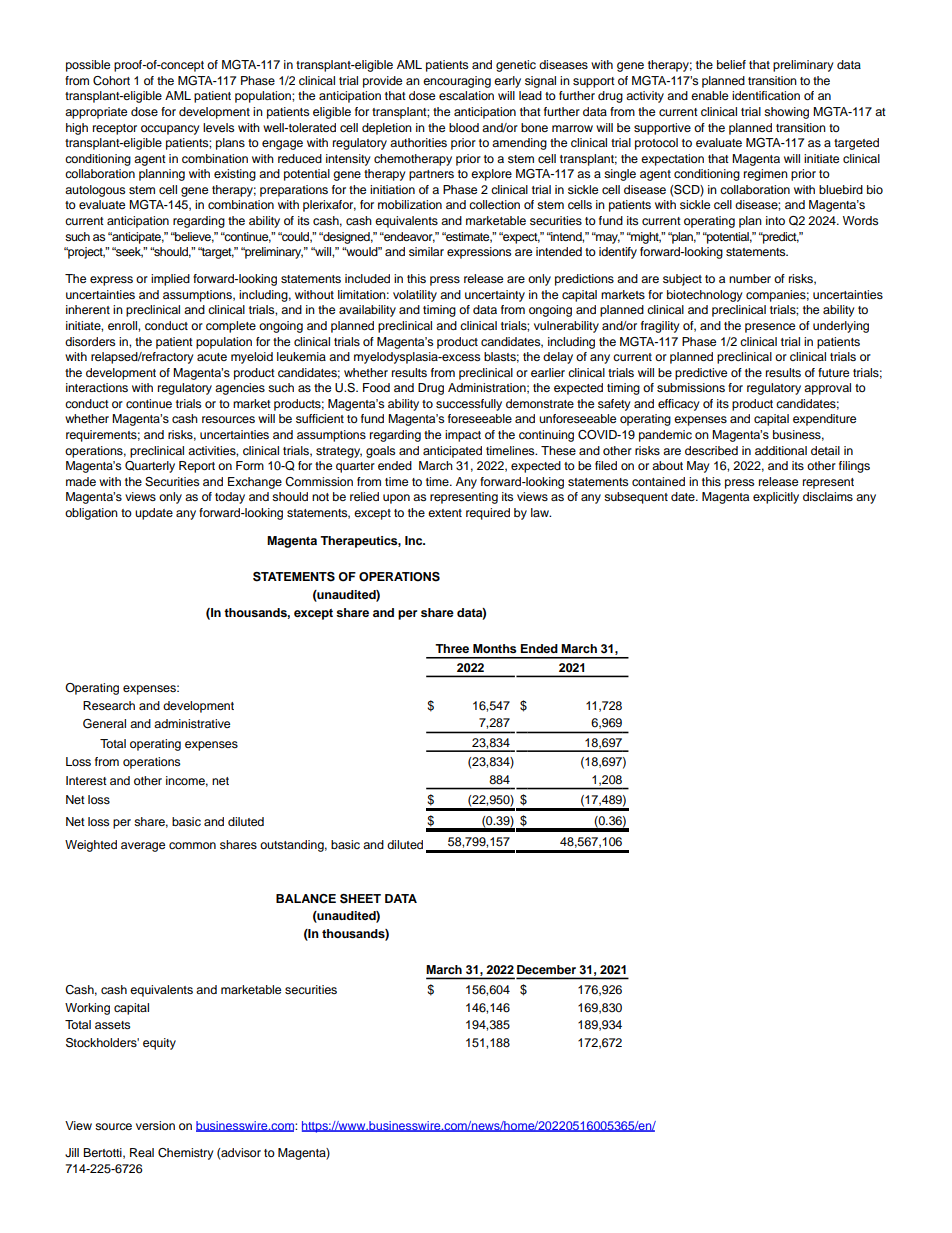 This document has height=1233, width=952. What do you see at coordinates (155, 1125) in the document?
I see `version` at bounding box center [155, 1125].
